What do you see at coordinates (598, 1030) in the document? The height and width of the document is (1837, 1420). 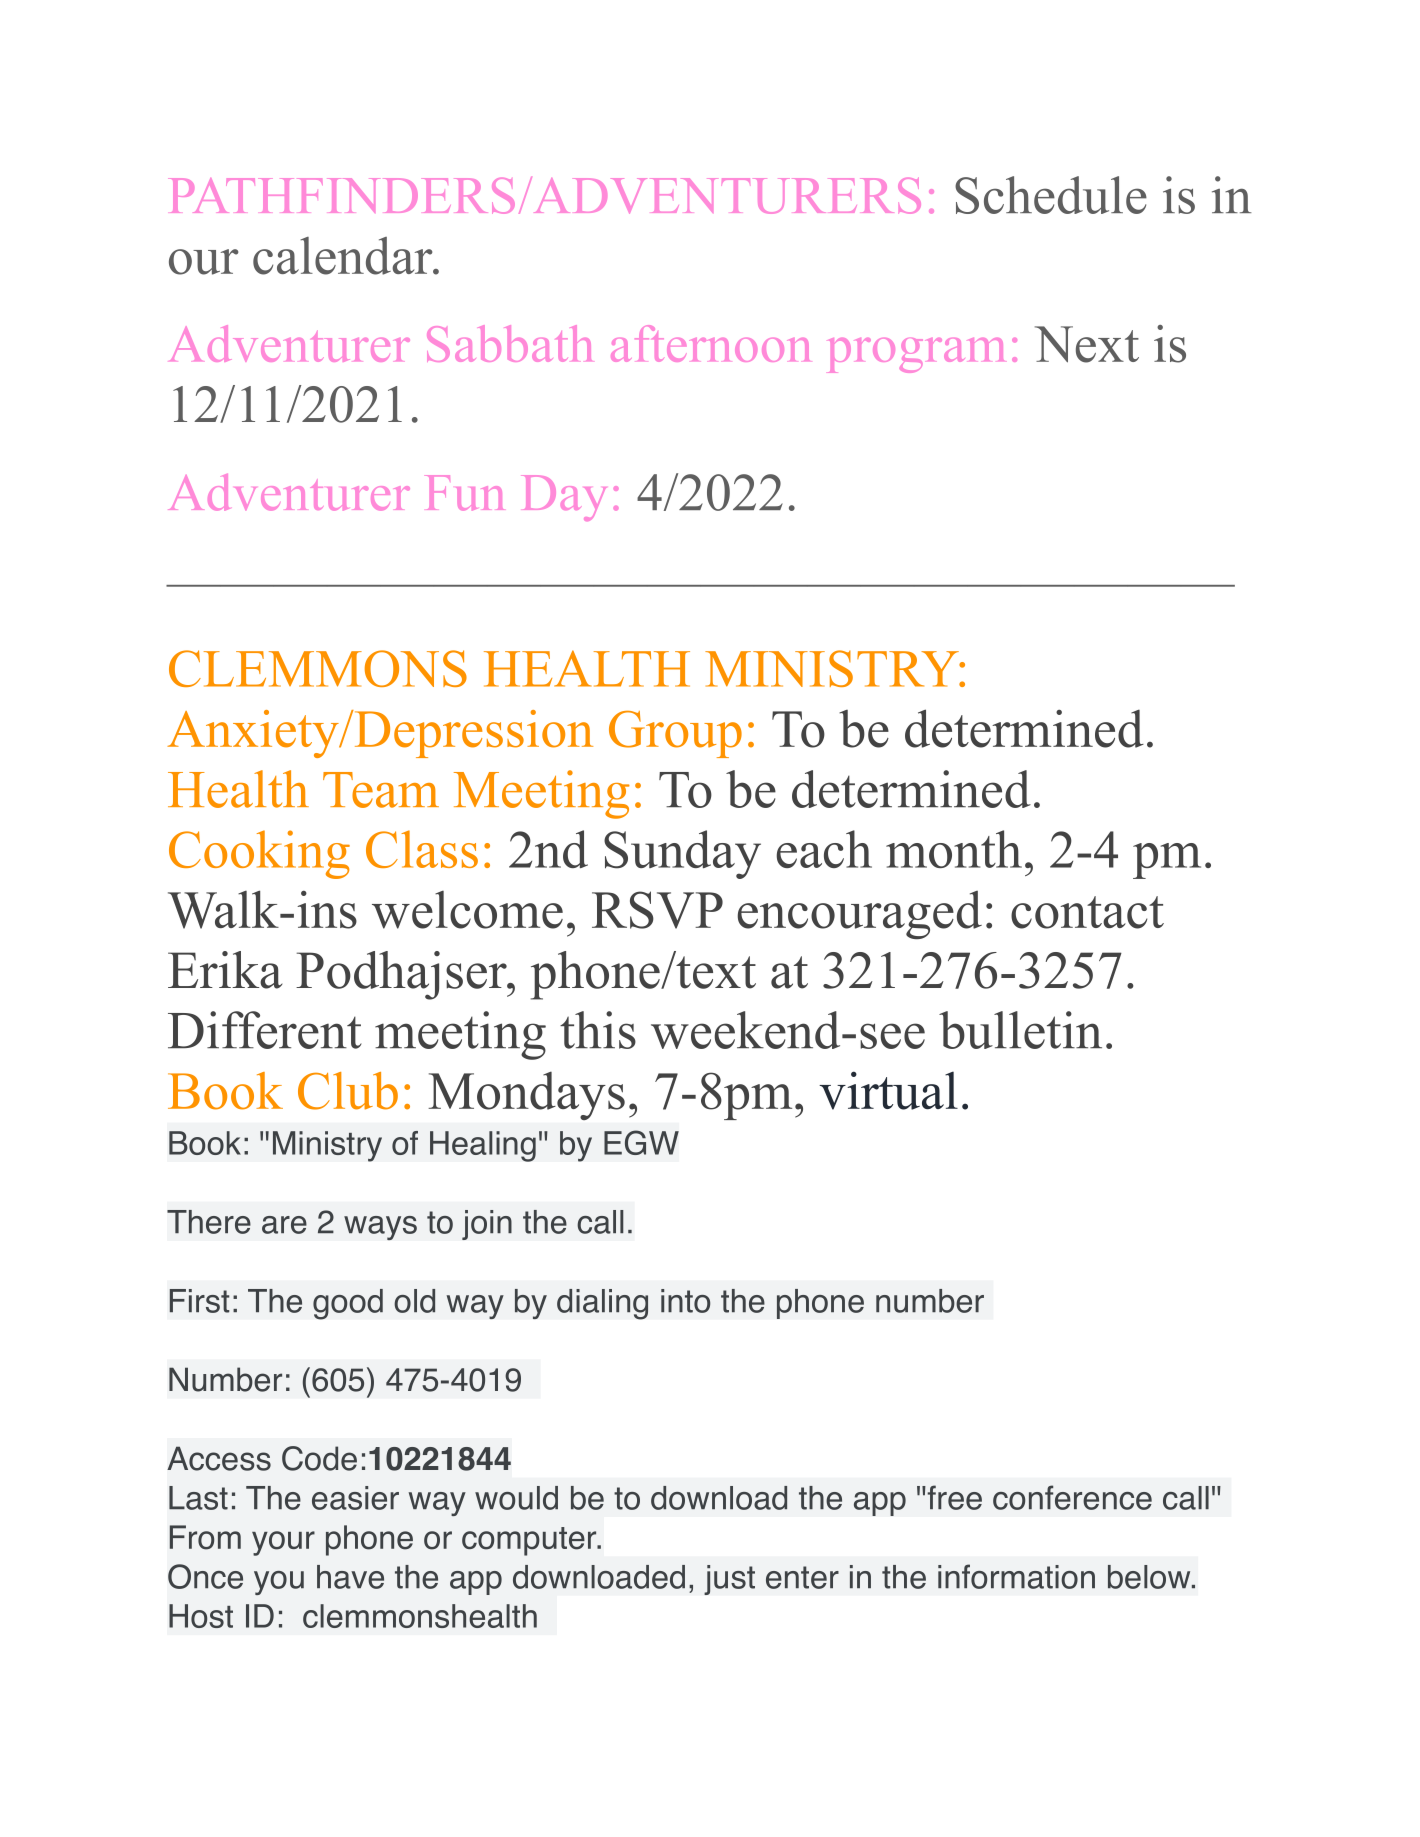 I see `this` at bounding box center [598, 1030].
